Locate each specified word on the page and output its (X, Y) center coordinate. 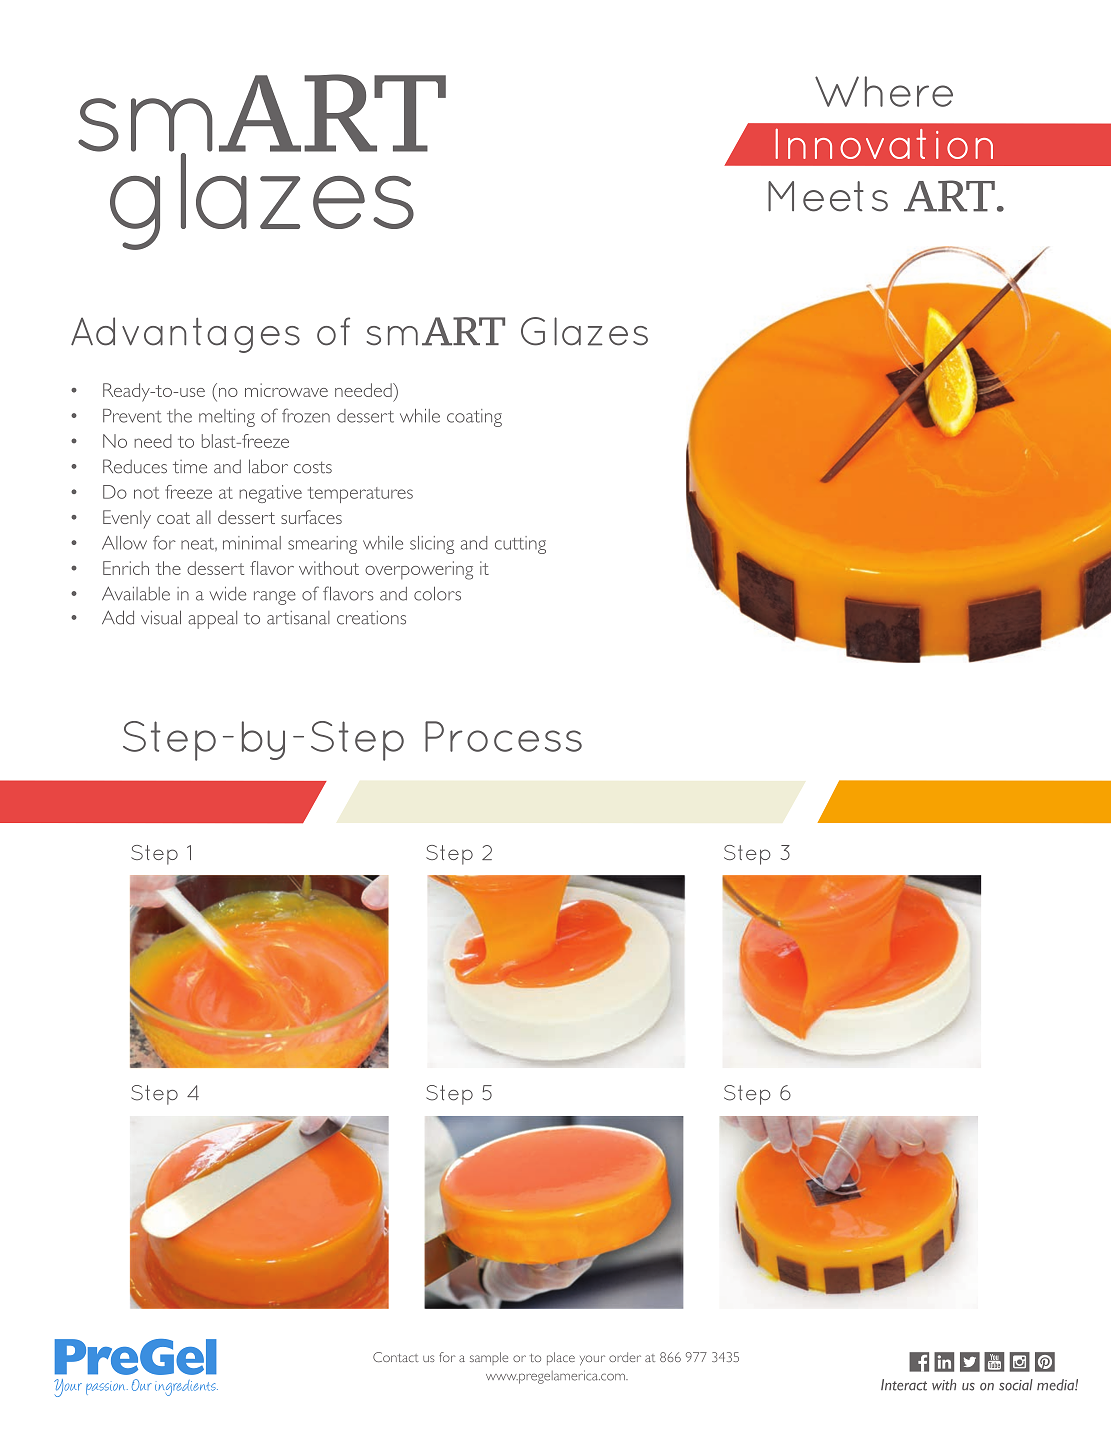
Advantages (185, 335)
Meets (828, 196)
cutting (520, 545)
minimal (252, 543)
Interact (904, 1385)
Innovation (884, 144)
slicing (432, 545)
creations (371, 618)
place (561, 1358)
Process (503, 736)
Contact (396, 1357)
